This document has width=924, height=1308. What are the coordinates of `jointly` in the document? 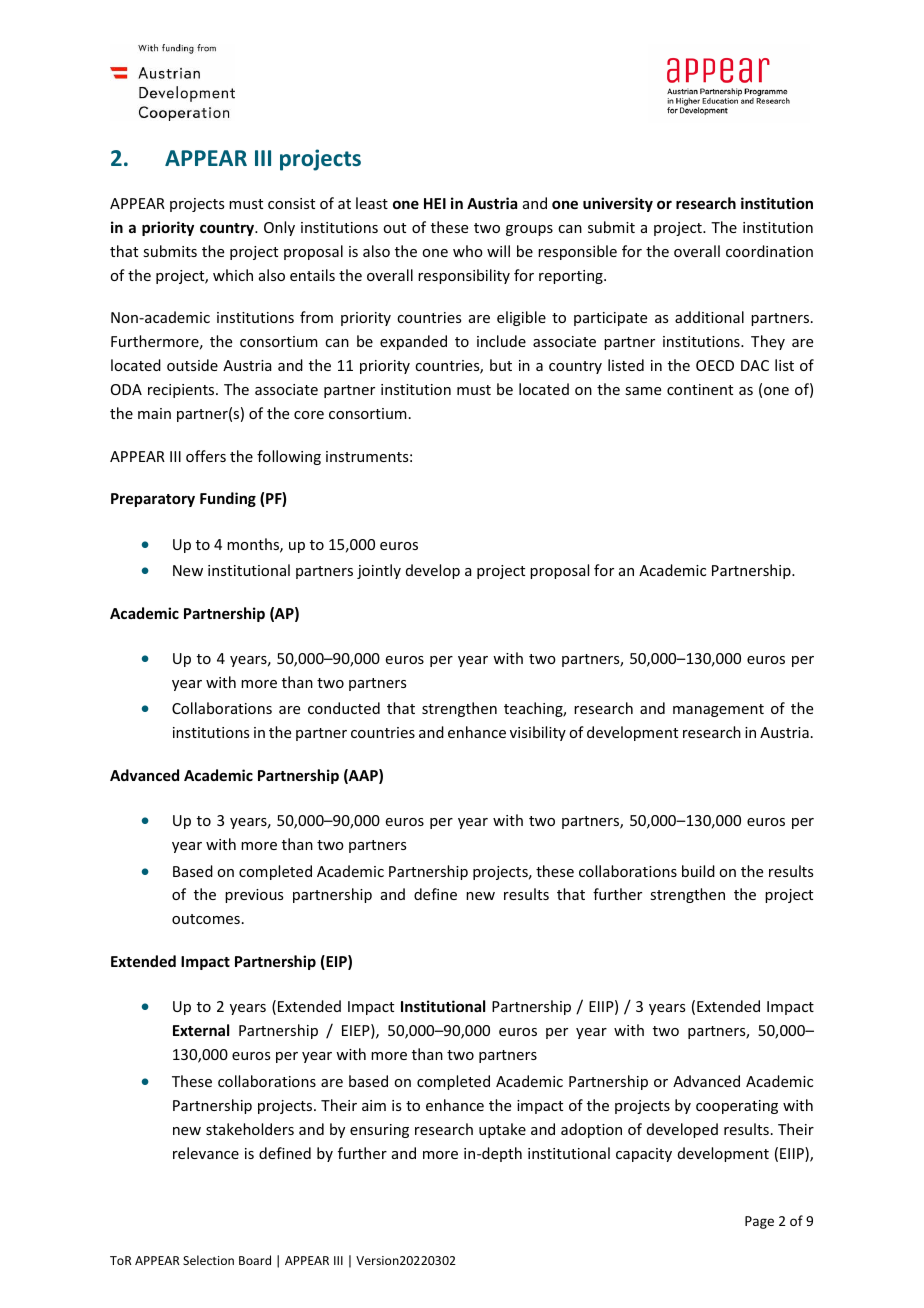 It's located at (379, 571).
